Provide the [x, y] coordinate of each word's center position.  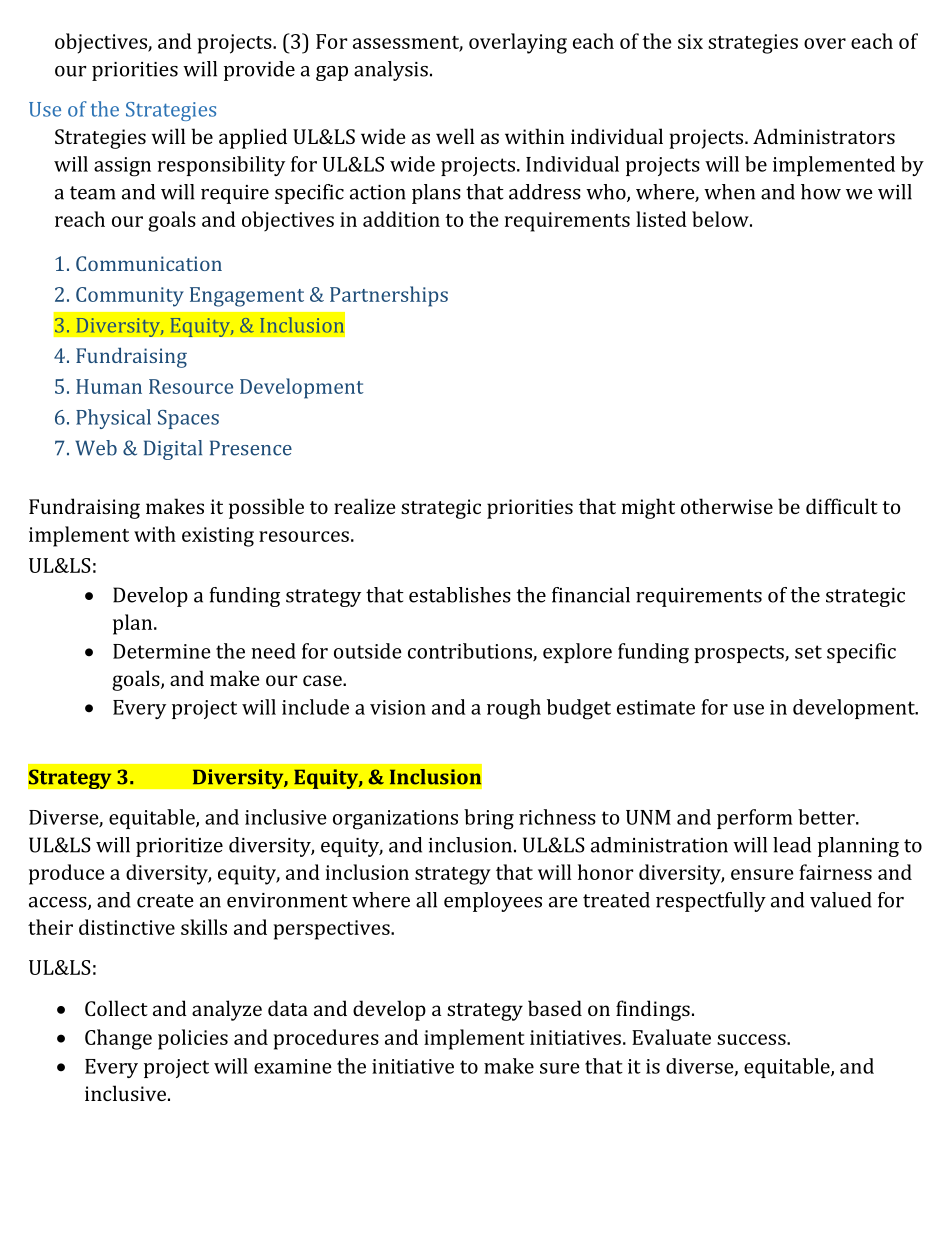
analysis [391, 71]
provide [259, 71]
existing [218, 537]
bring [489, 819]
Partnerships [389, 296]
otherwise [727, 506]
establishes [460, 595]
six [690, 41]
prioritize [179, 847]
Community [130, 297]
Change [118, 1039]
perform [755, 819]
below [721, 219]
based [555, 1008]
